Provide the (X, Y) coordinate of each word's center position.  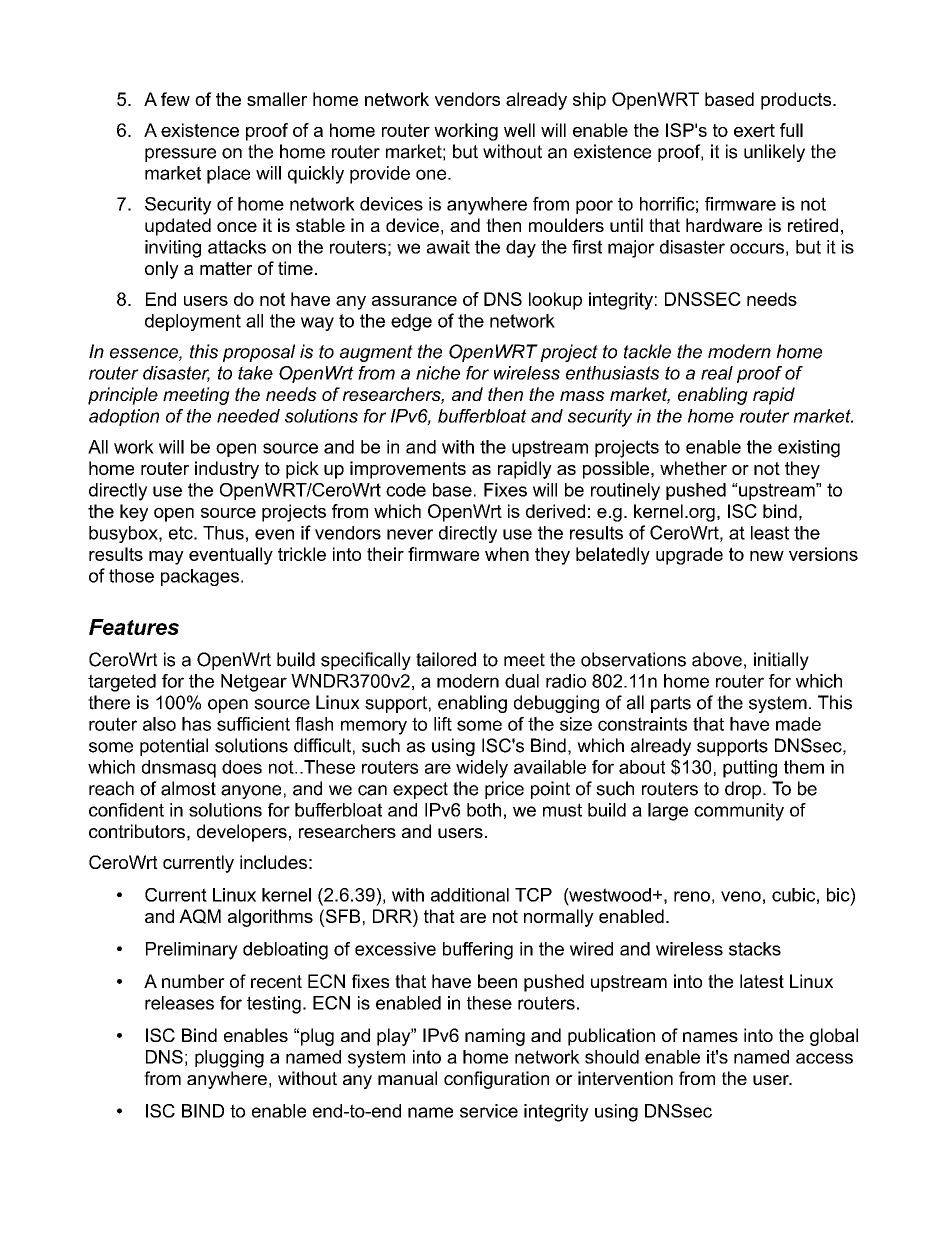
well (519, 130)
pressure (180, 155)
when (507, 554)
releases (179, 1003)
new (767, 556)
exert (754, 130)
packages (200, 577)
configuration (496, 1080)
